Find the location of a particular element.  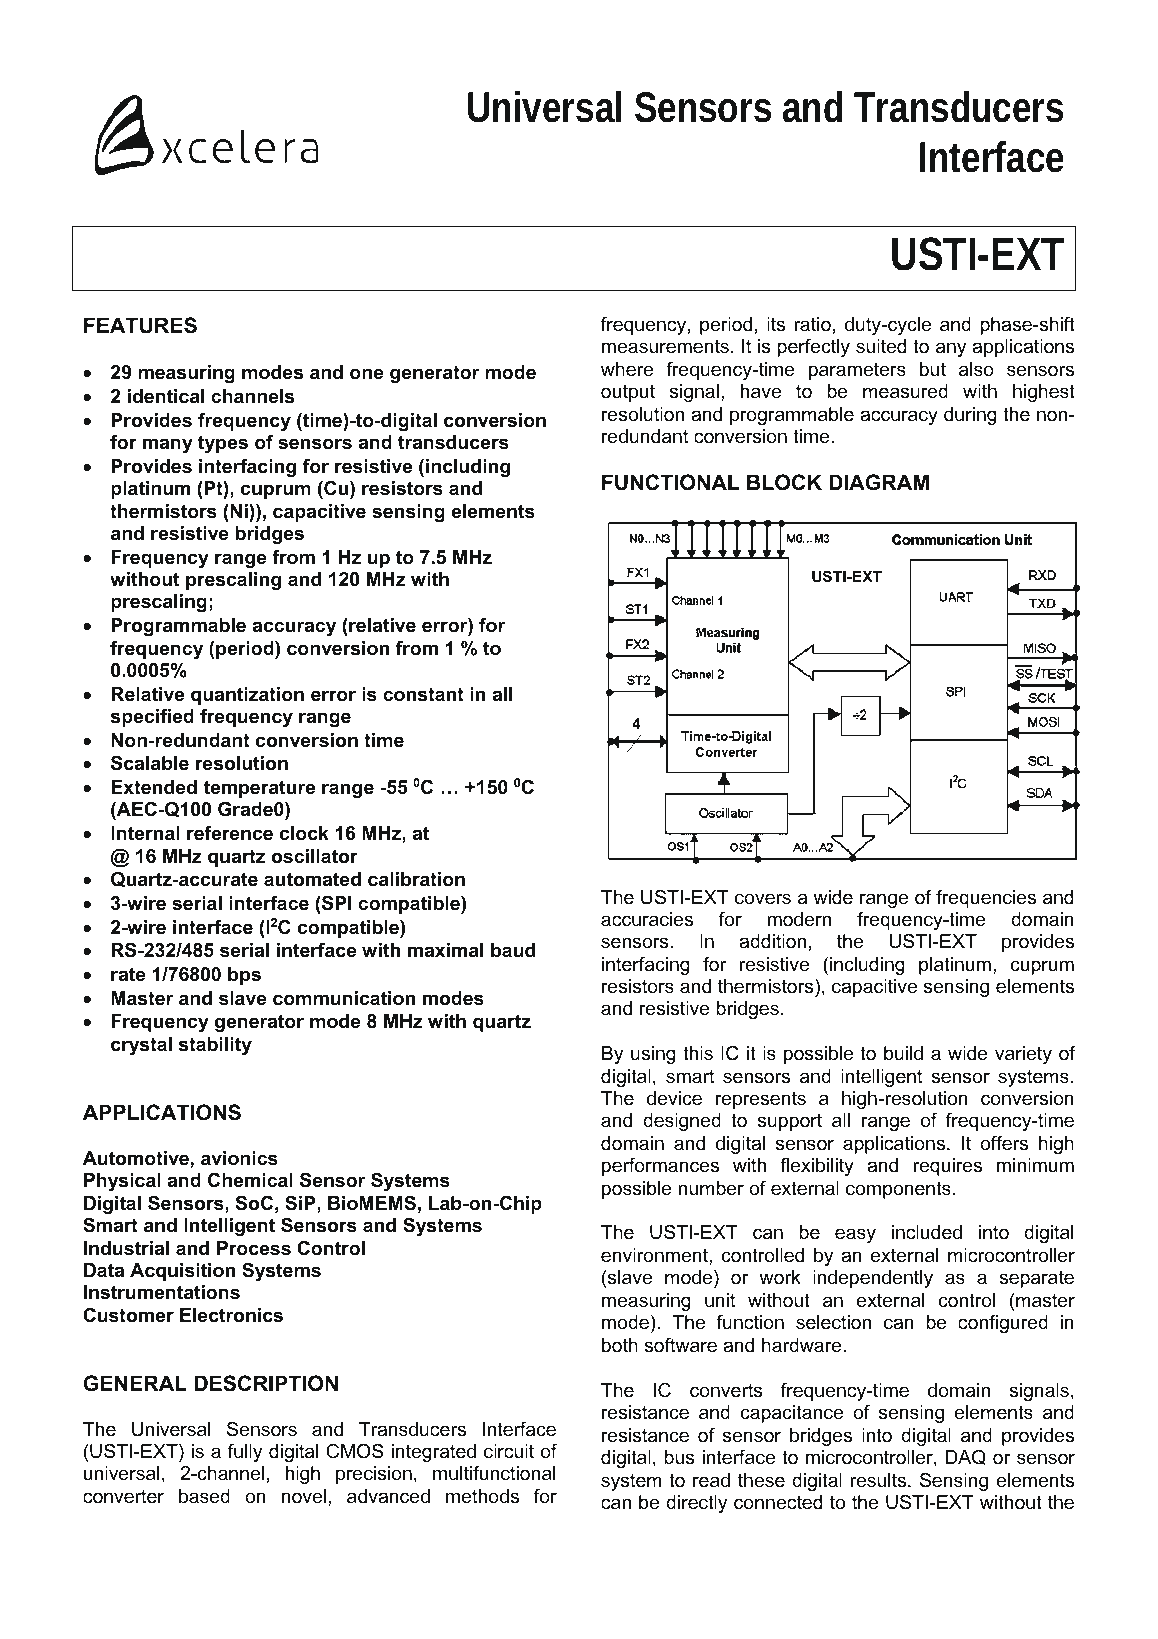

identical is located at coordinates (166, 396).
